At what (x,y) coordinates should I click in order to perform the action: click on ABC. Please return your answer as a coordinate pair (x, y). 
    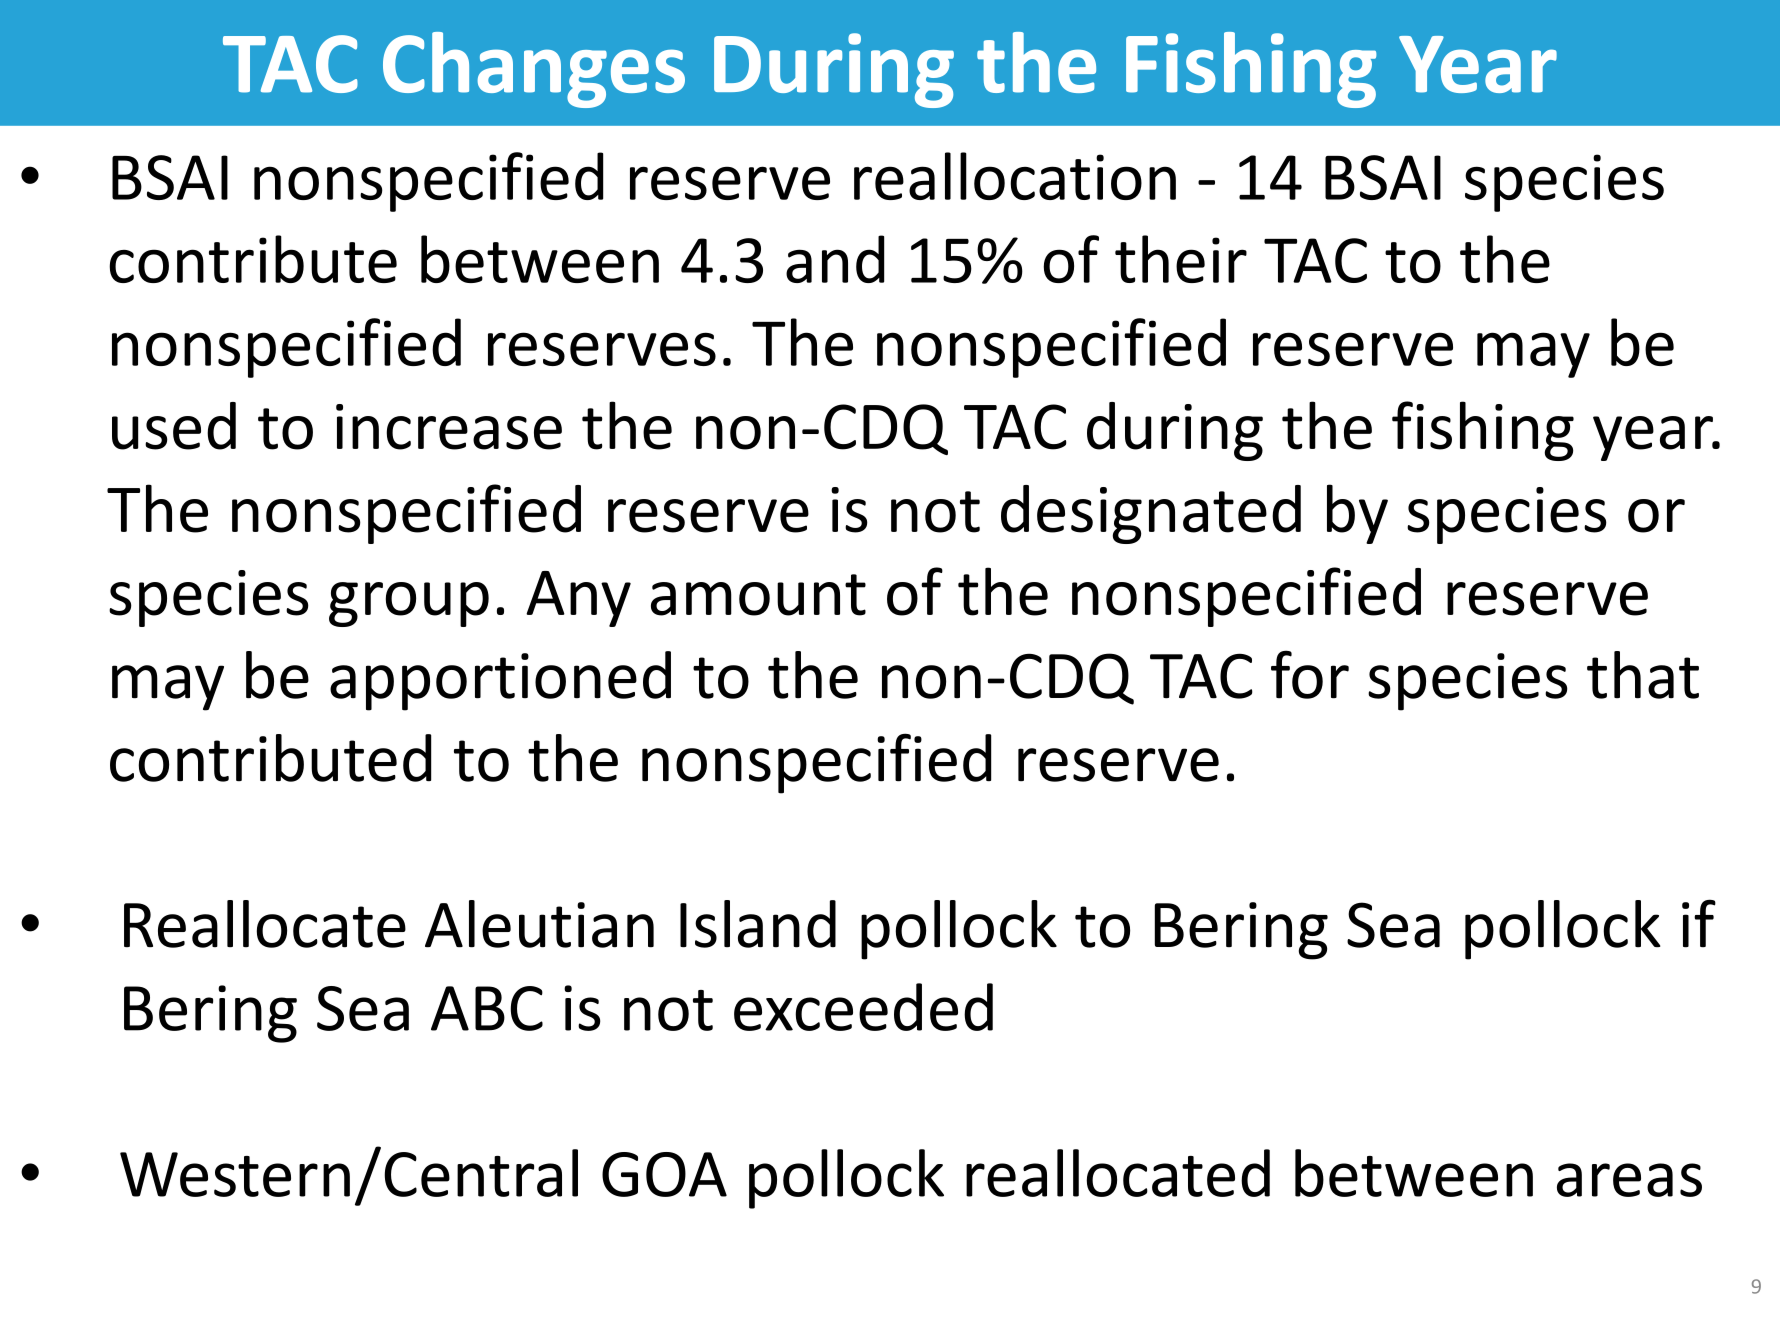
    Looking at the image, I should click on (487, 1008).
